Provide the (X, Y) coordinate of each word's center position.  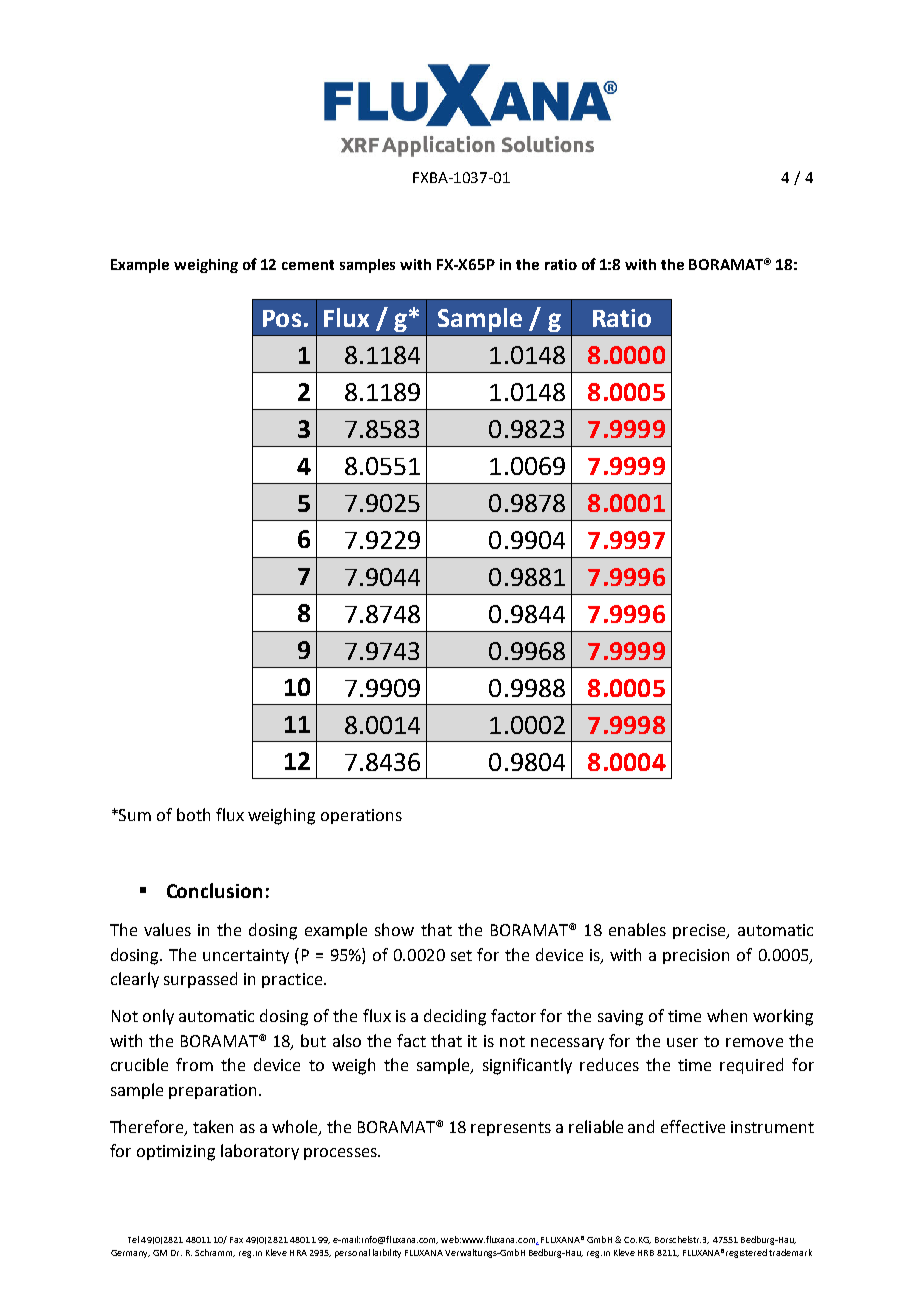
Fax (236, 1240)
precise (700, 931)
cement (308, 265)
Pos (282, 318)
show (394, 929)
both (193, 814)
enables (637, 929)
